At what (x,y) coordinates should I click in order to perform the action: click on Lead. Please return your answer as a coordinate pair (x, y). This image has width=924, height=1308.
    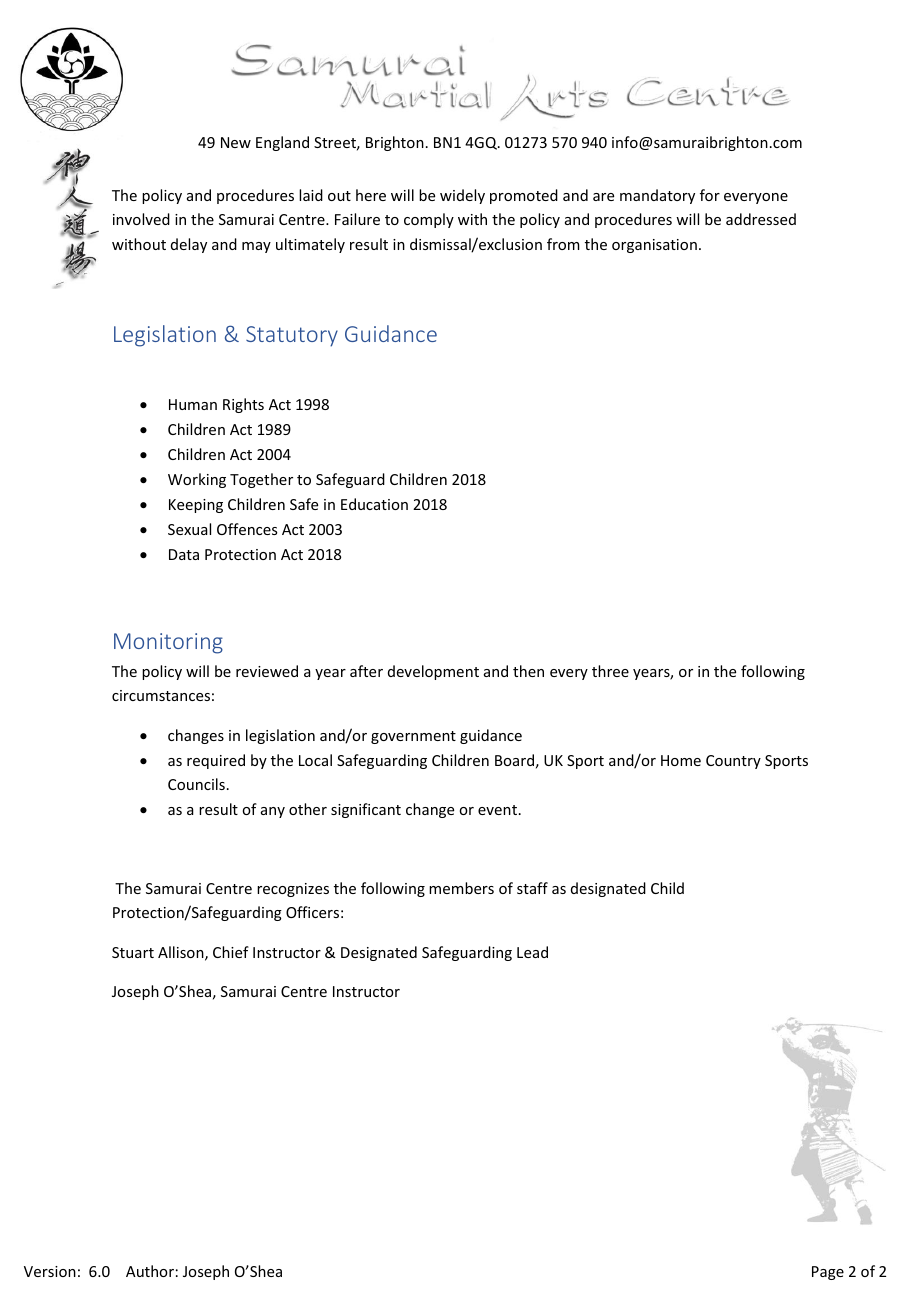
    Looking at the image, I should click on (532, 952).
